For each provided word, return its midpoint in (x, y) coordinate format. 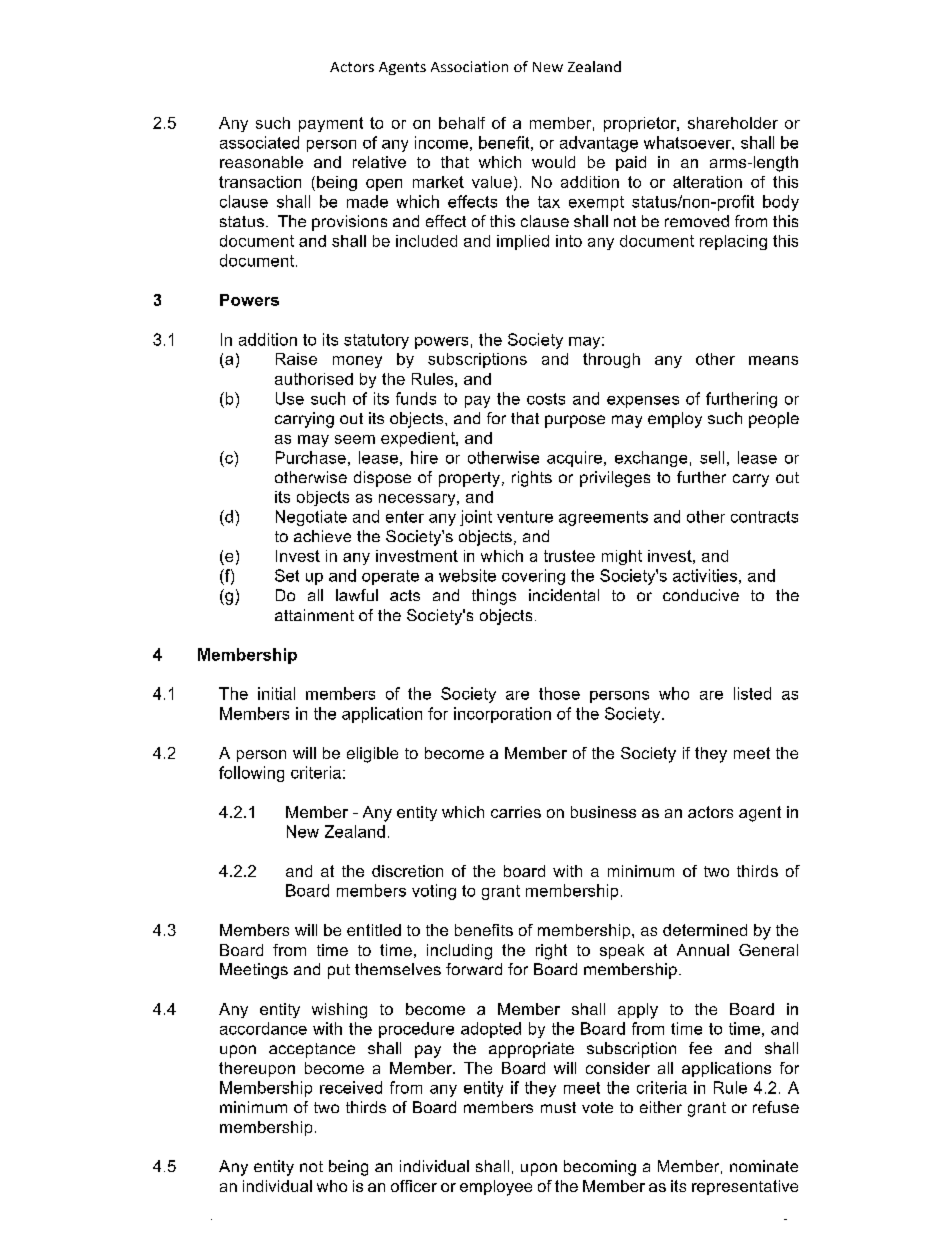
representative (745, 1187)
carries (516, 812)
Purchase (311, 457)
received (351, 1087)
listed (752, 693)
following (251, 774)
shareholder (733, 123)
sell (712, 457)
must (558, 1107)
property (471, 479)
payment (331, 124)
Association (469, 66)
